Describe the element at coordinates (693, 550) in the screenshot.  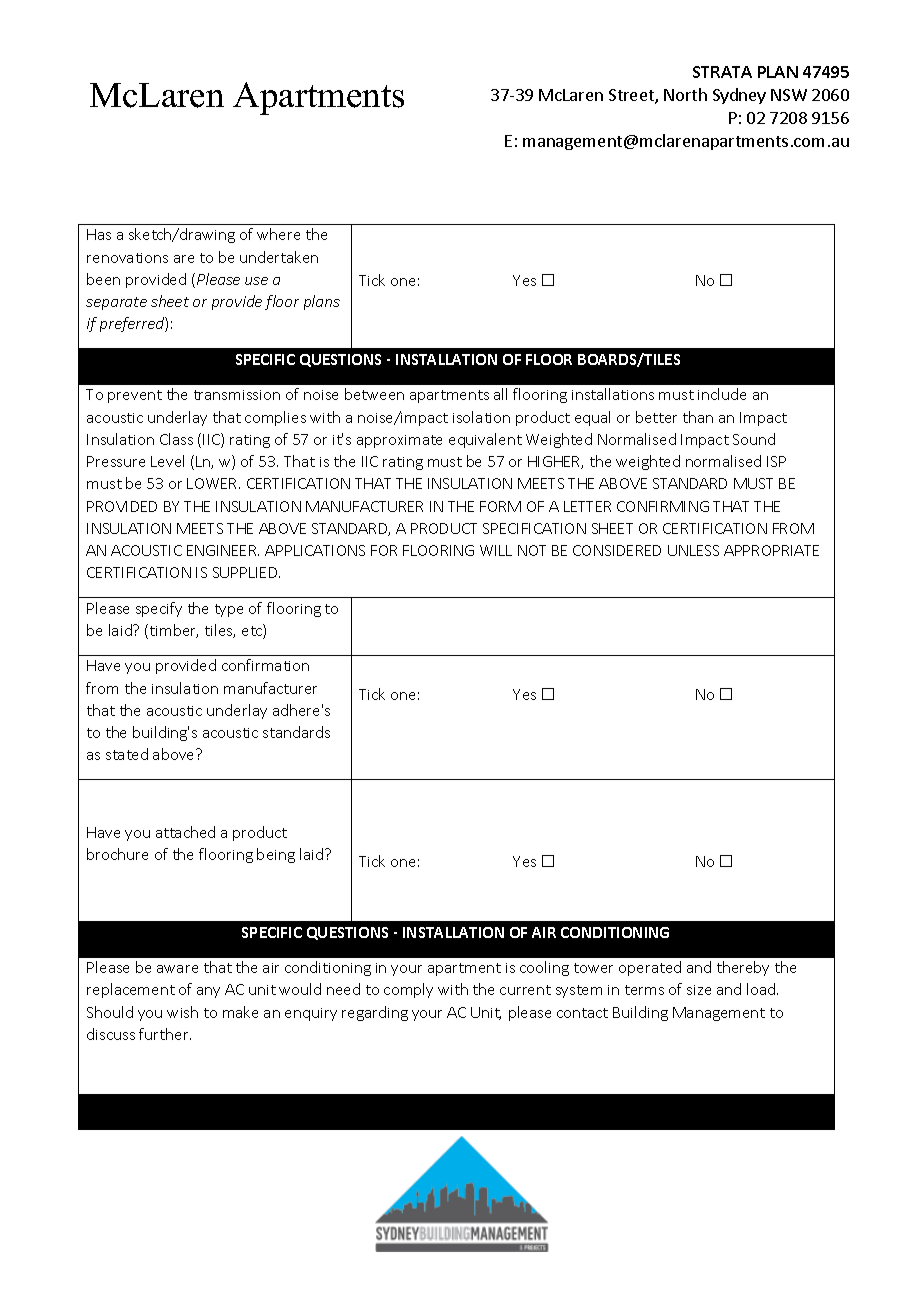
I see `UNLESS` at that location.
